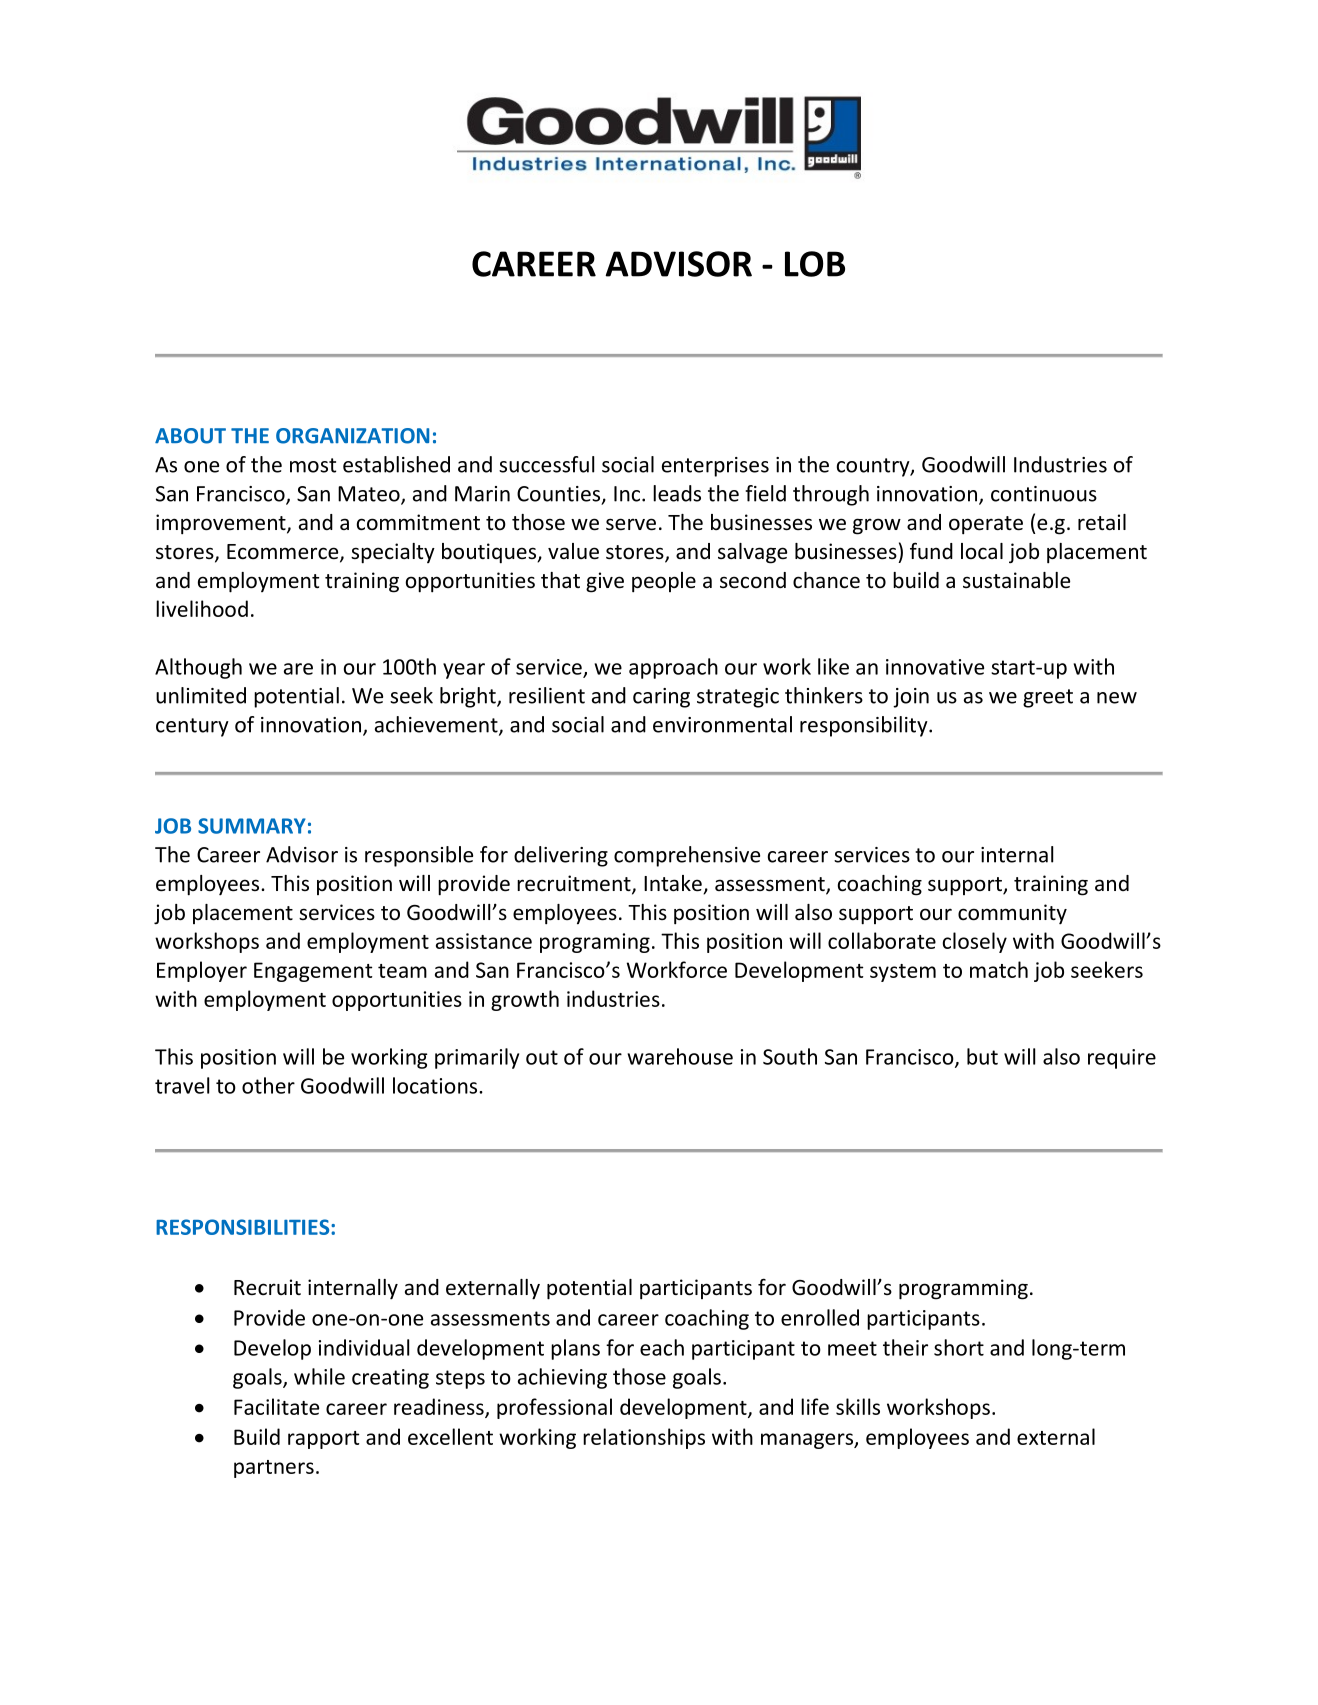 The image size is (1318, 1705). What do you see at coordinates (1044, 494) in the screenshot?
I see `continuous` at bounding box center [1044, 494].
